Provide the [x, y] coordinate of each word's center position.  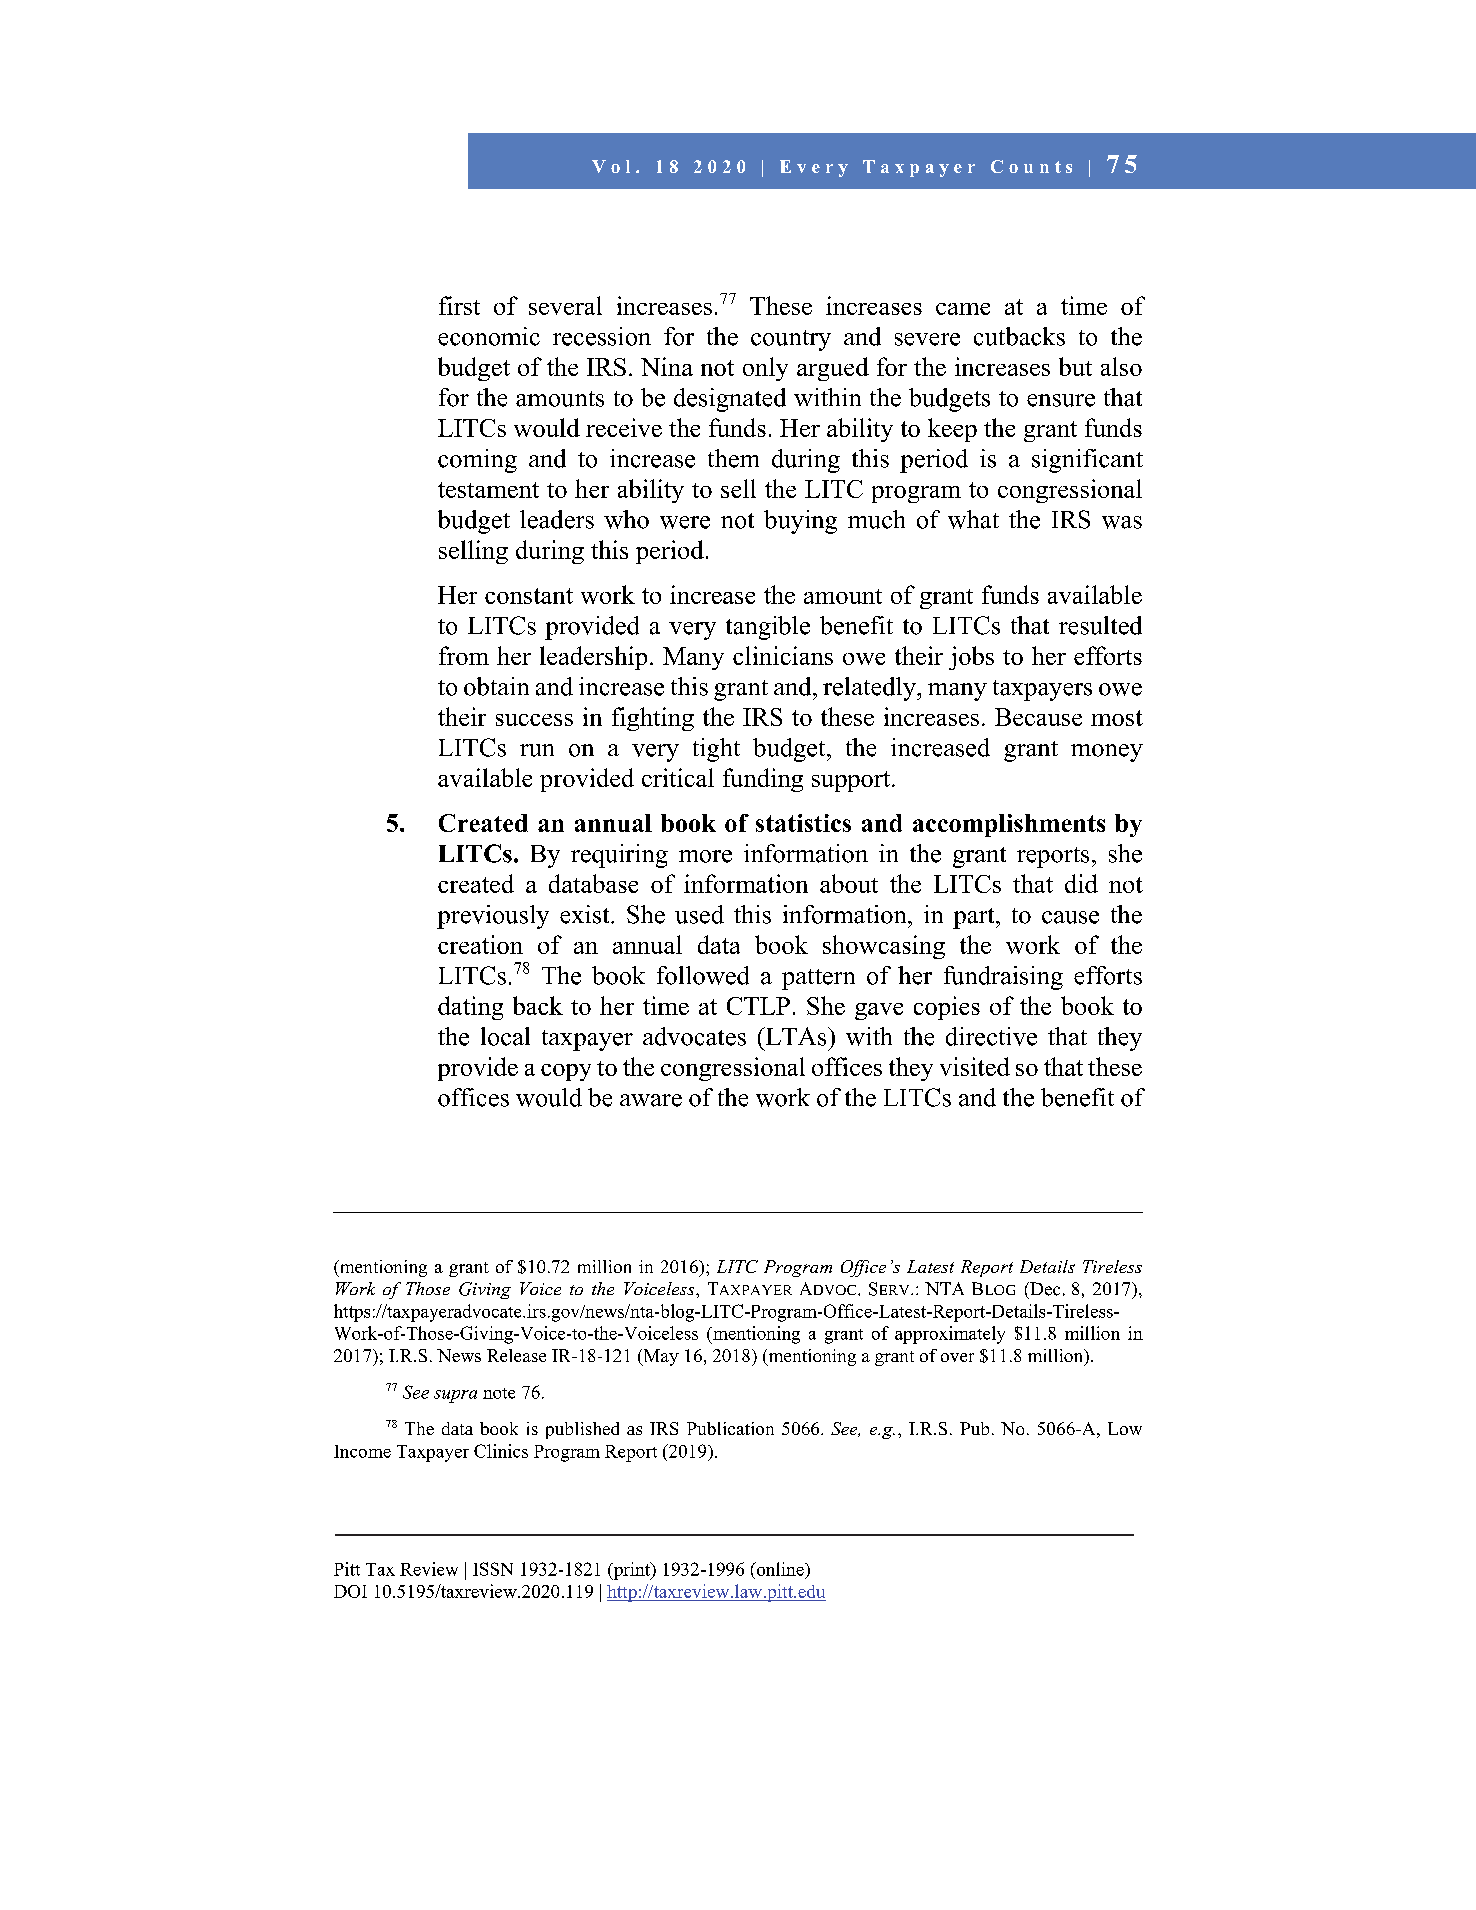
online [780, 1569]
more [705, 856]
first [459, 305]
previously [493, 917]
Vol [611, 166]
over [957, 1357]
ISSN [493, 1569]
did [1081, 883]
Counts [1031, 166]
